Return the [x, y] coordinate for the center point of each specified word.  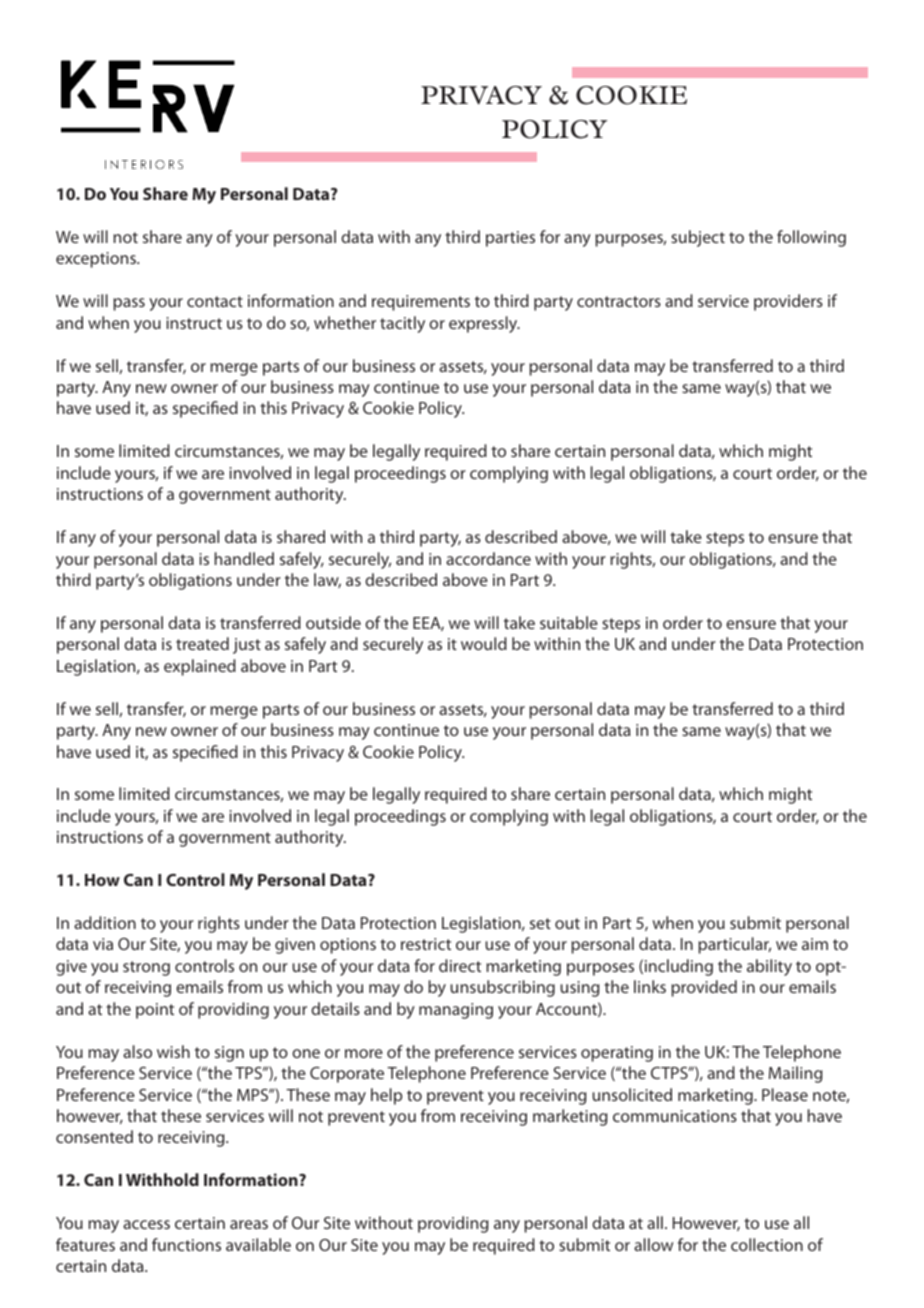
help [386, 1096]
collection [767, 1244]
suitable [569, 622]
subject [698, 238]
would [484, 643]
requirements [421, 303]
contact [215, 301]
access [146, 1224]
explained [200, 667]
